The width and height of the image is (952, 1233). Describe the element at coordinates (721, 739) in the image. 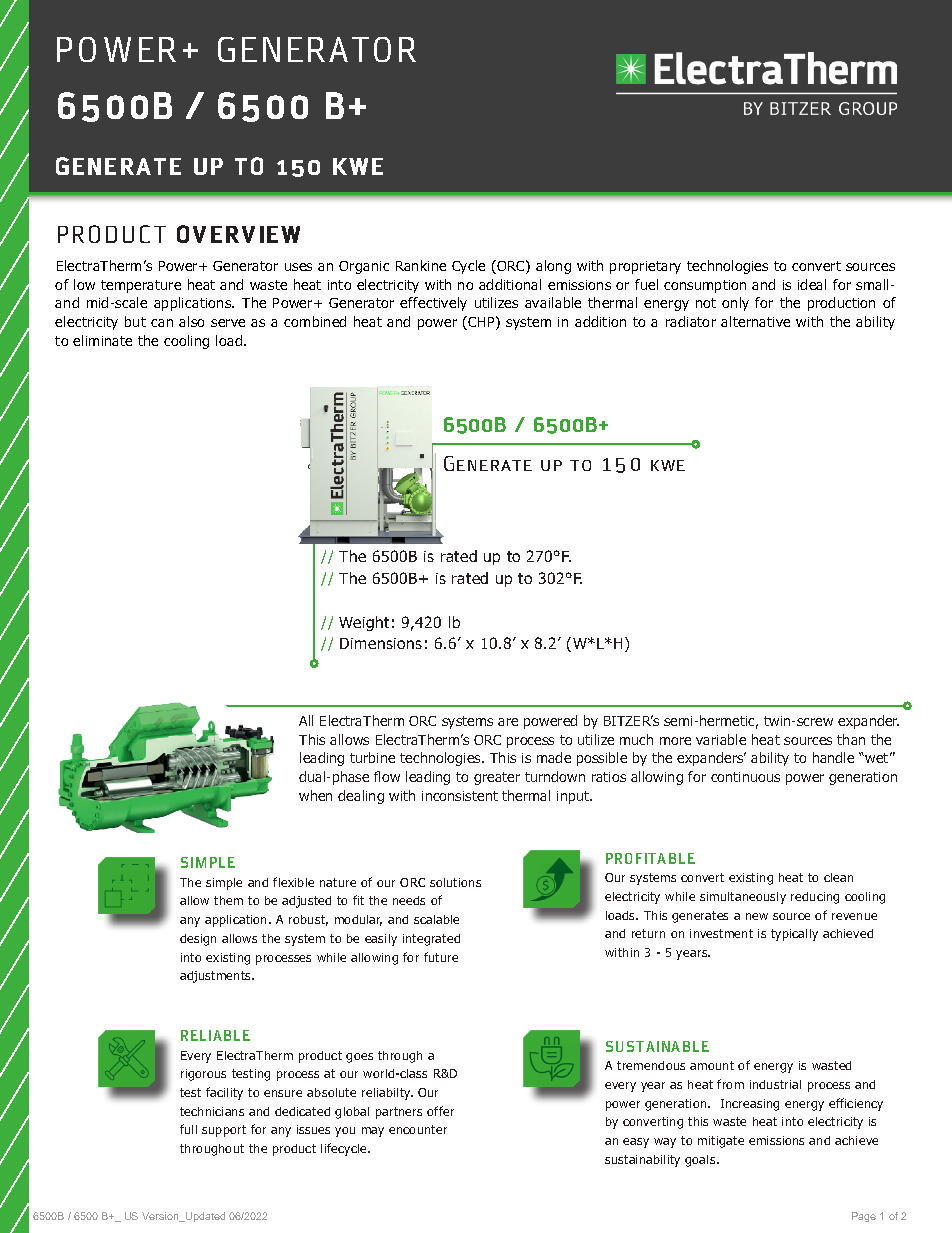

I see `variable` at that location.
